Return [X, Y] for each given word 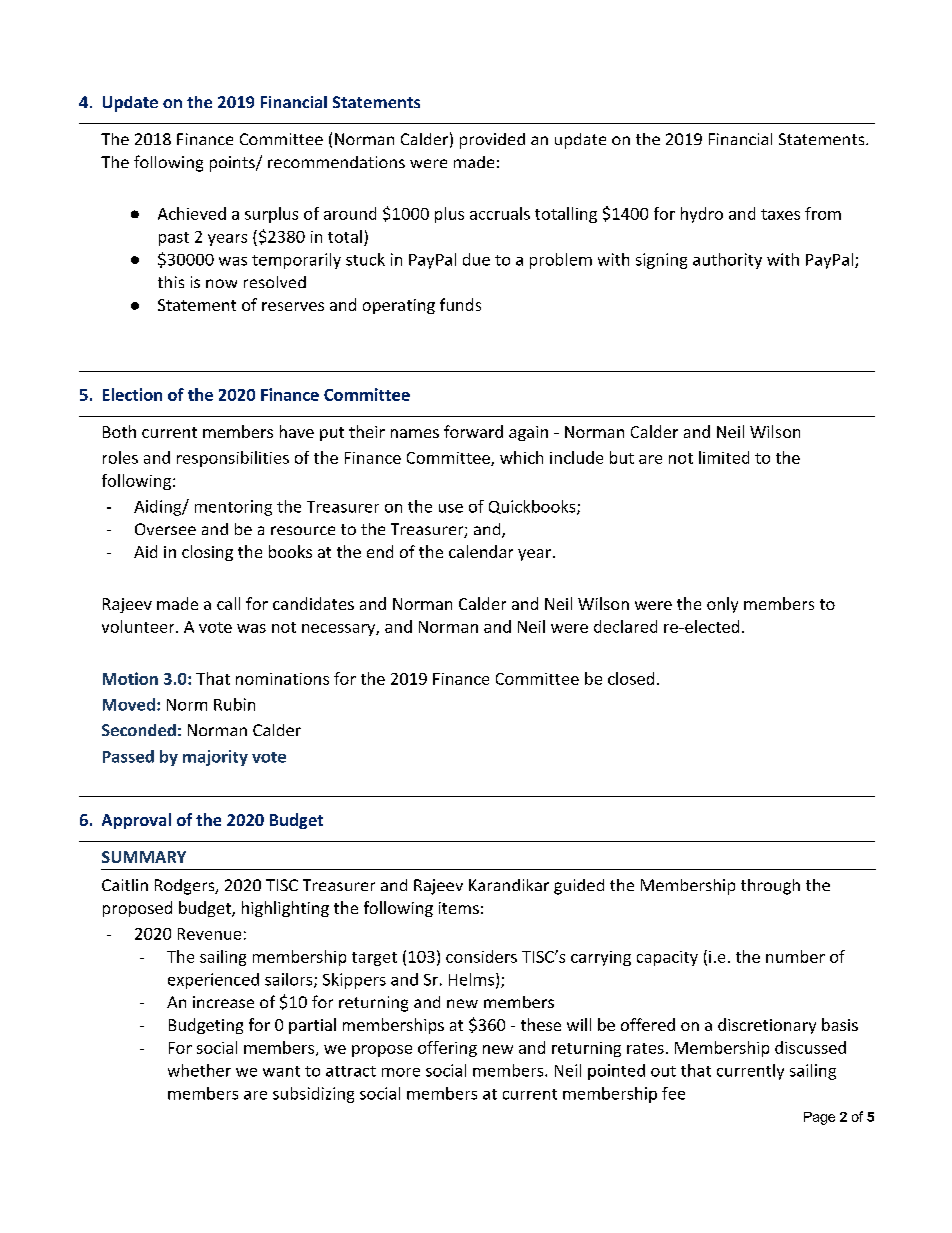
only [722, 605]
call [228, 603]
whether [199, 1070]
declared [625, 626]
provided [492, 141]
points [233, 164]
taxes [780, 214]
